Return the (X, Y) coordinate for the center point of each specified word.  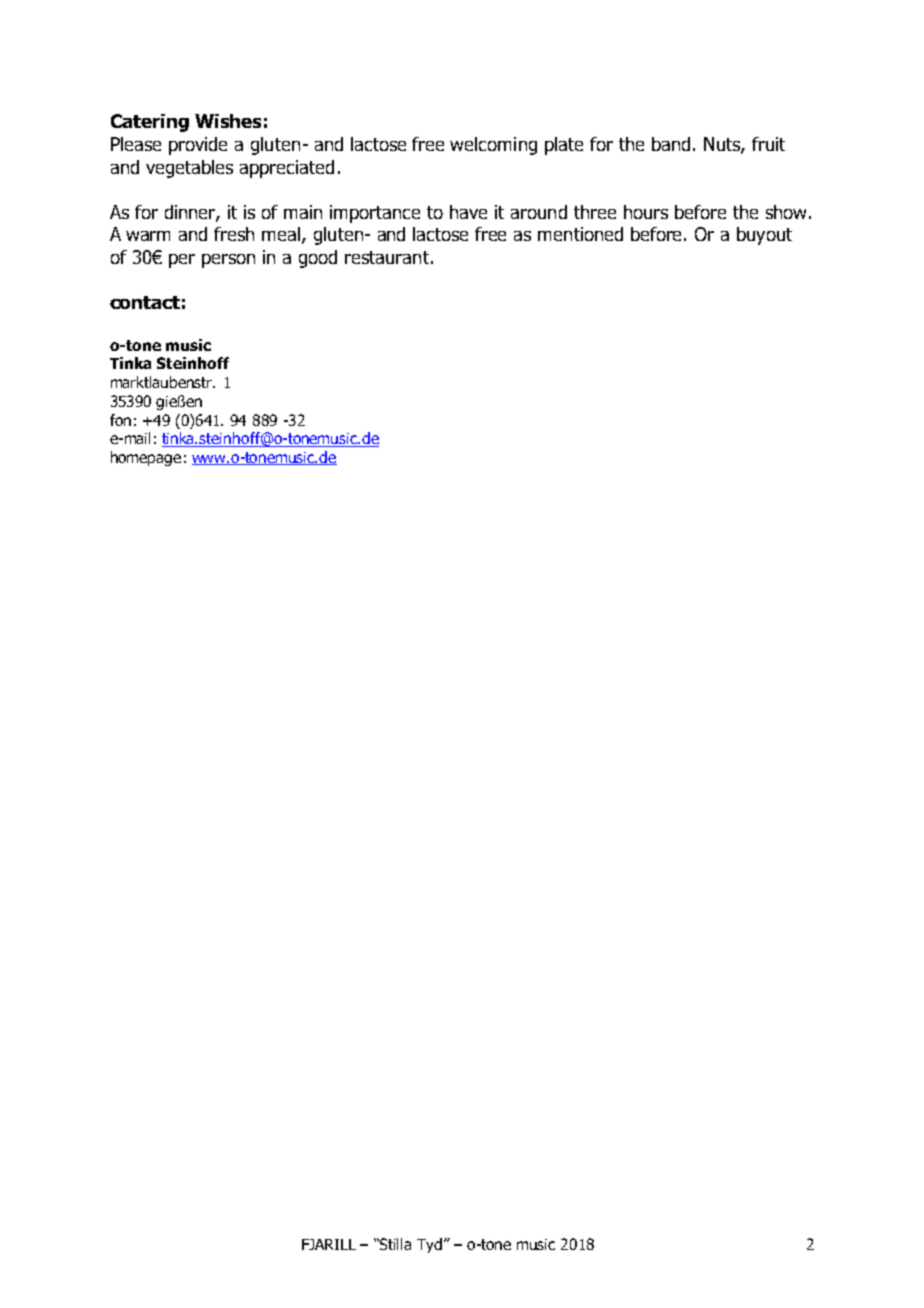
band (671, 144)
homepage (146, 458)
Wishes (228, 121)
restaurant (387, 257)
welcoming (493, 146)
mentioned (580, 234)
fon (120, 420)
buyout (764, 236)
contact (145, 302)
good (318, 259)
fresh (234, 234)
